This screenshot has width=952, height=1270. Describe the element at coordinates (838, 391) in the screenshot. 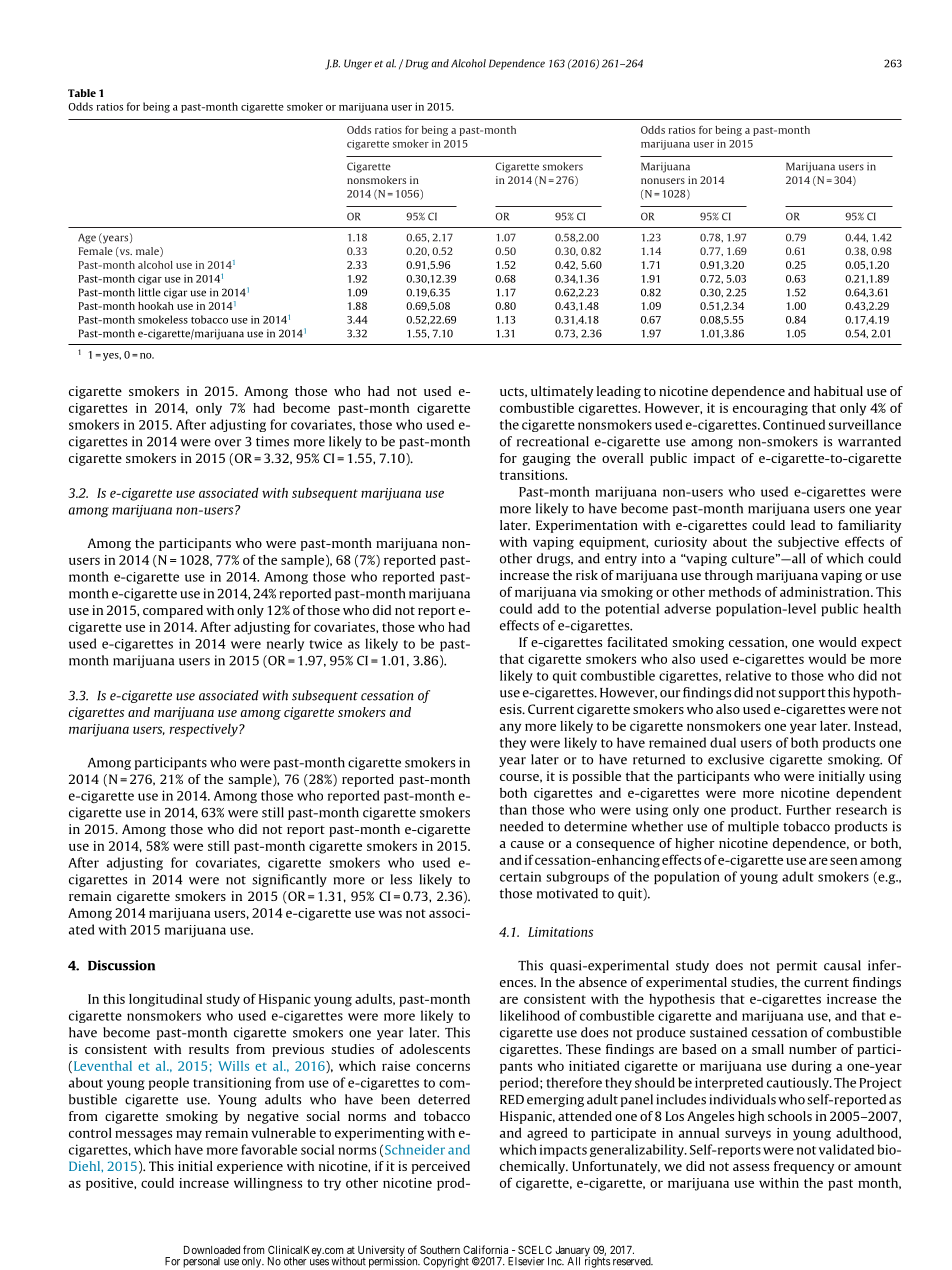

I see `habitual` at that location.
